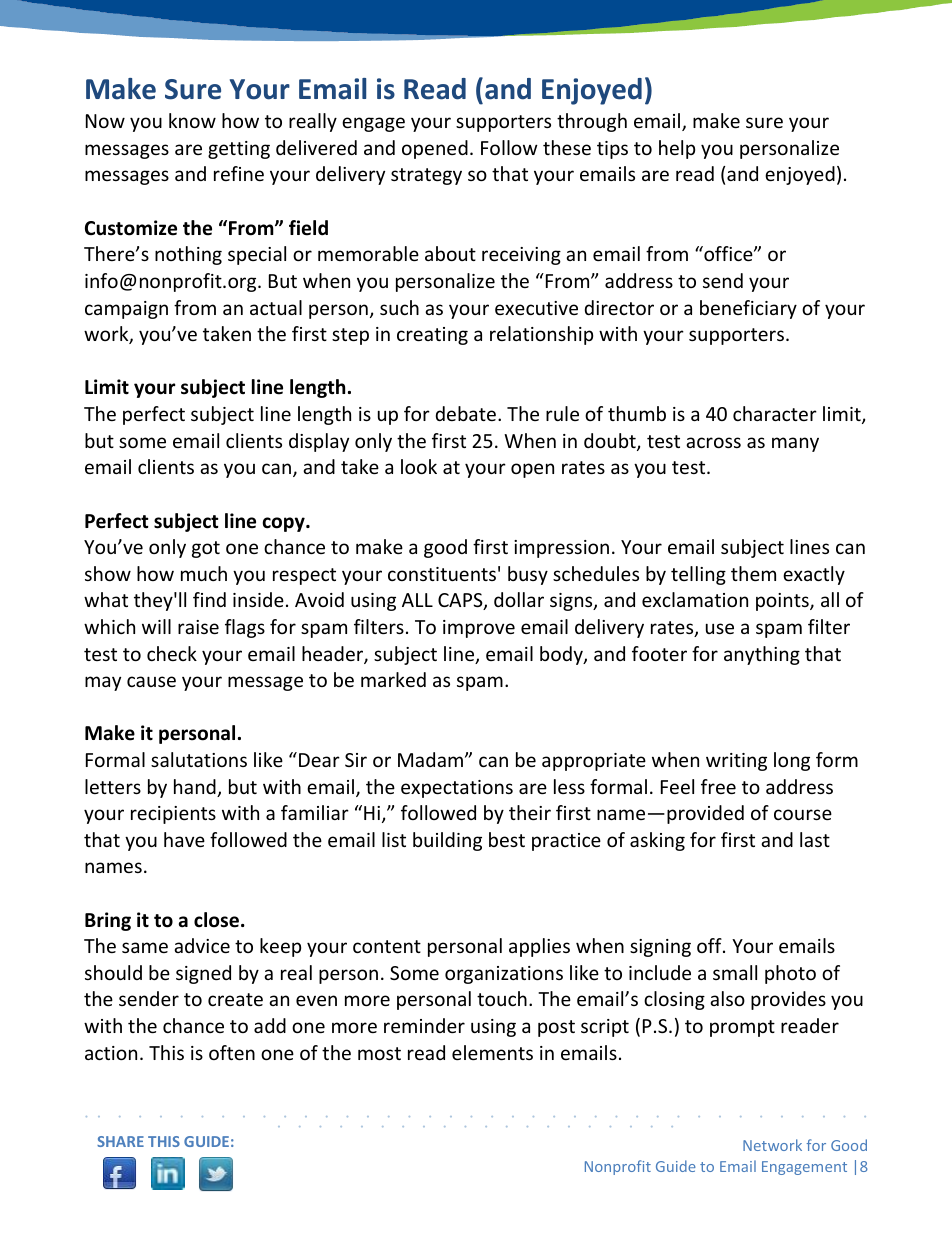  Describe the element at coordinates (753, 573) in the screenshot. I see `them` at that location.
